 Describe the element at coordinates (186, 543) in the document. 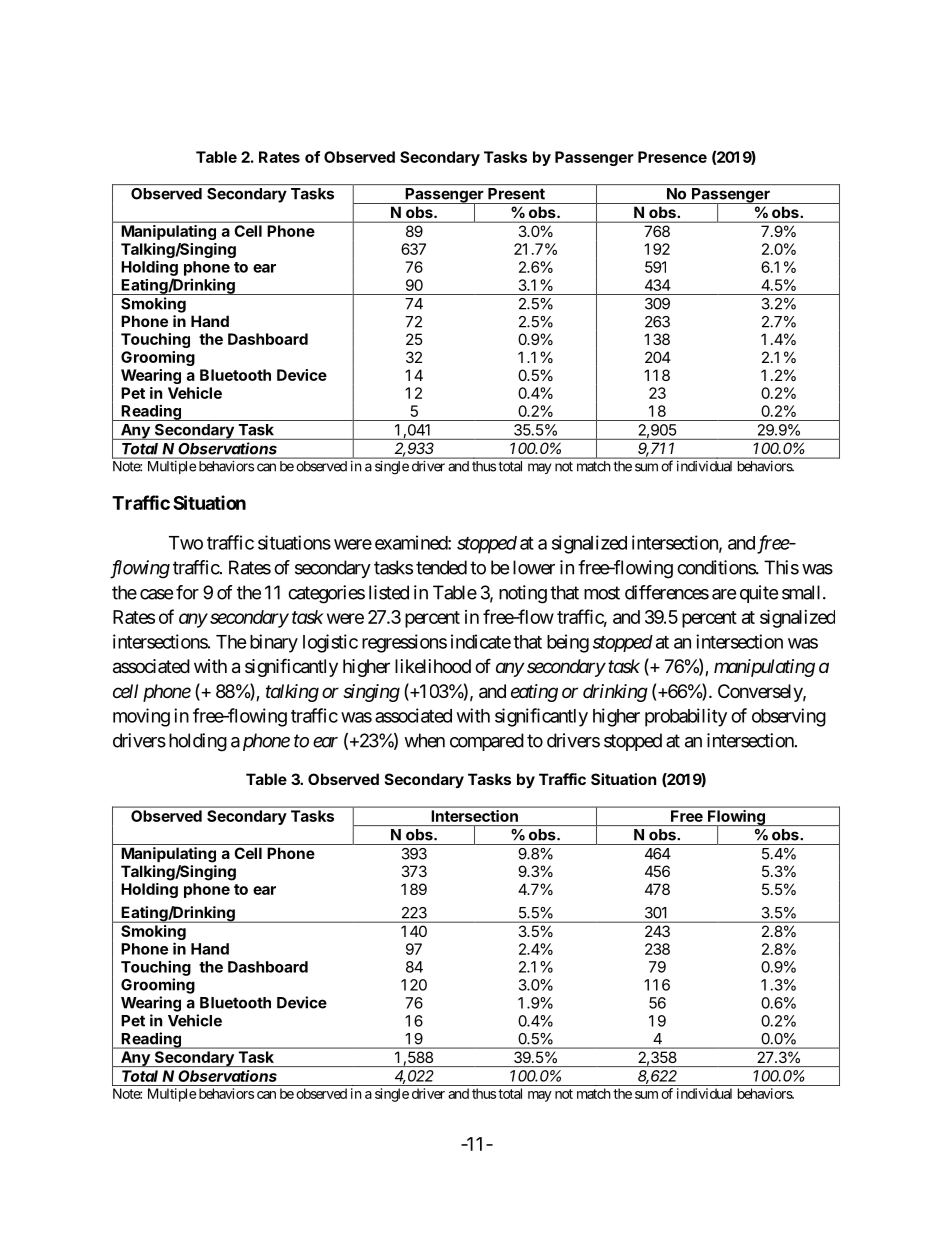

I see `Two` at that location.
